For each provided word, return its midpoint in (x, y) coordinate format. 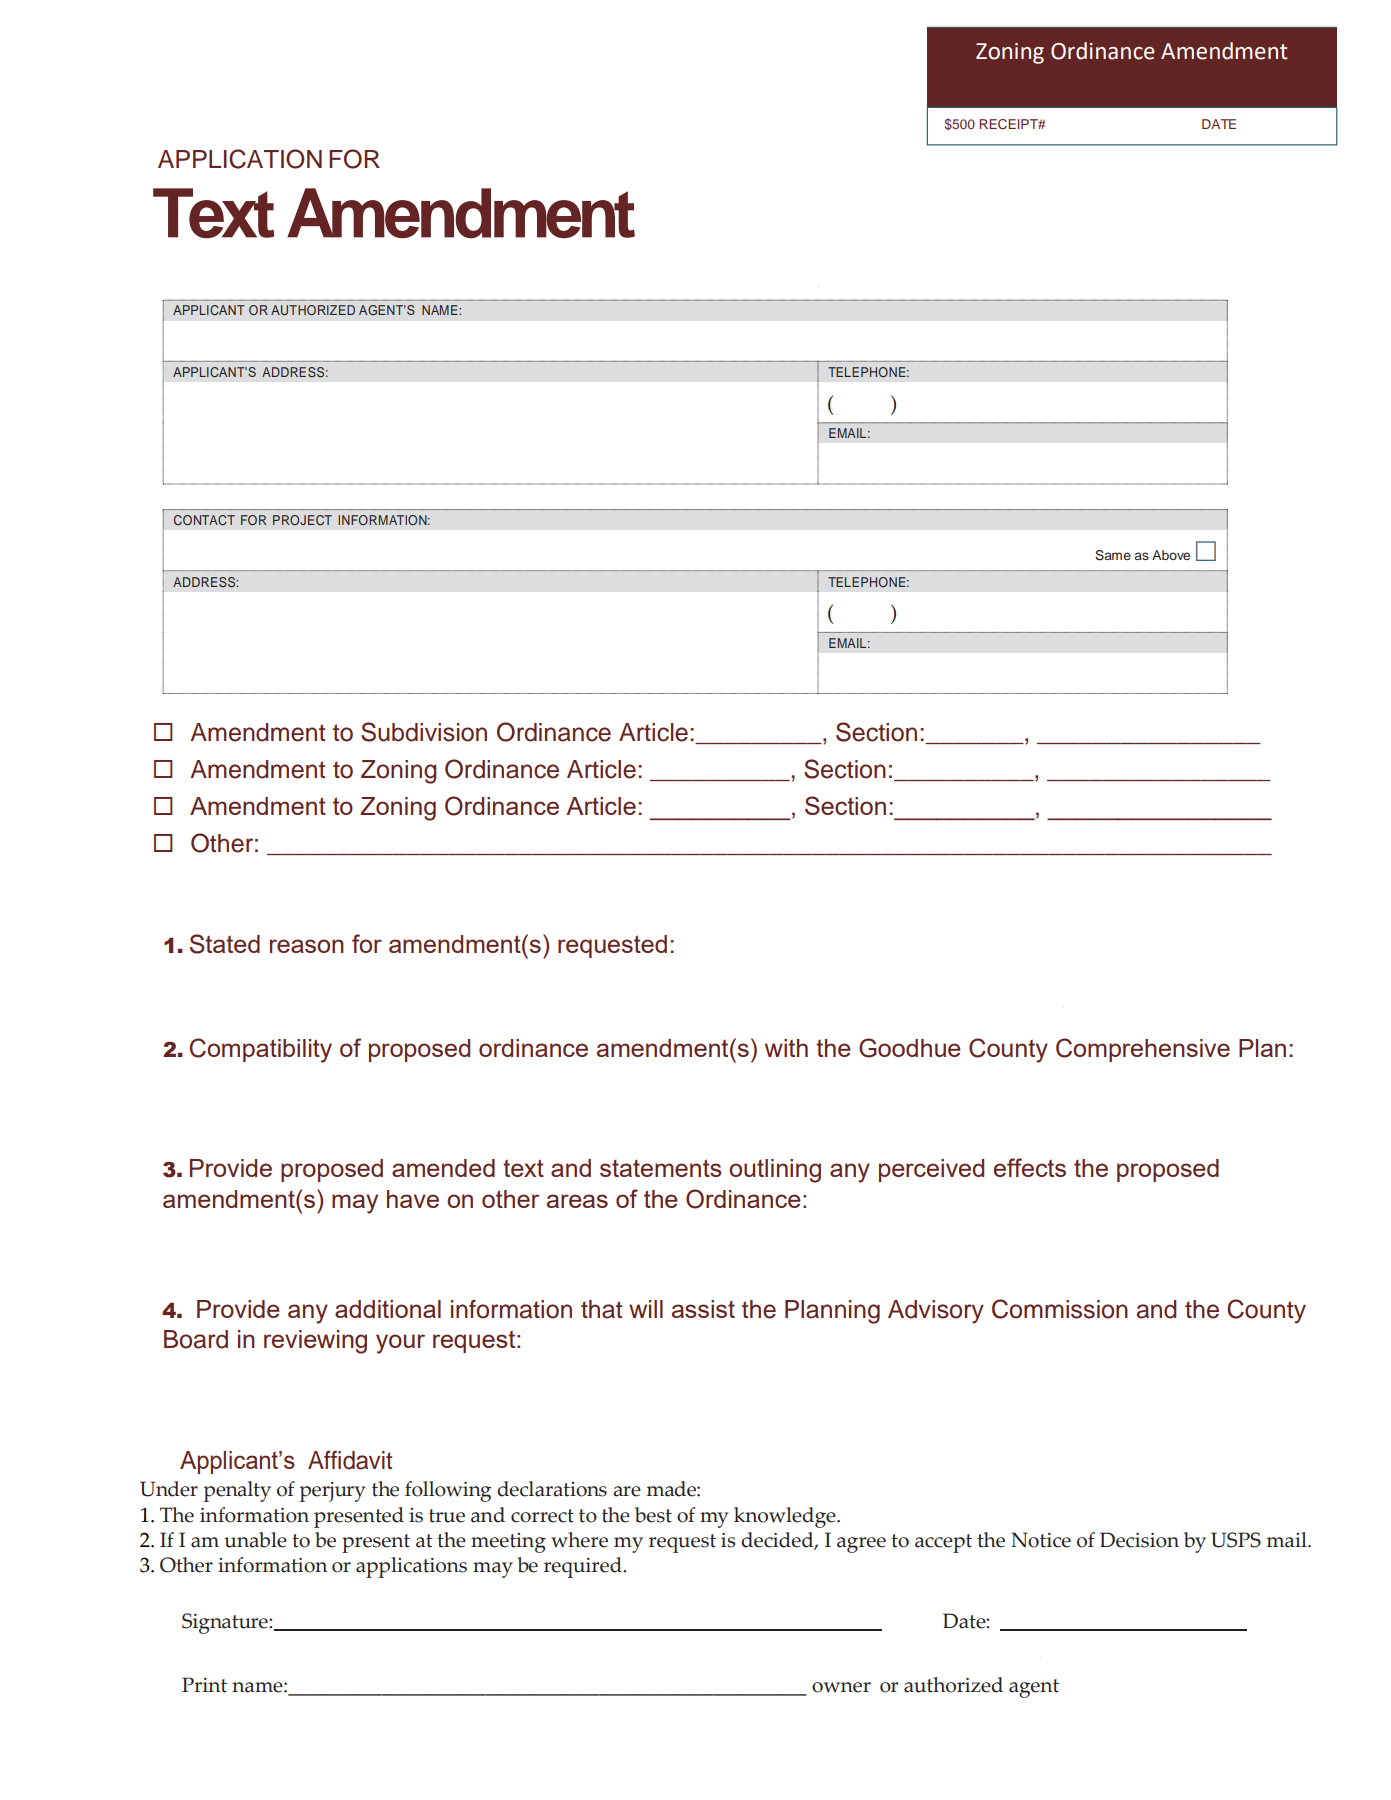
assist (703, 1309)
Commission (1060, 1309)
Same (1113, 555)
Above (1171, 555)
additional (388, 1309)
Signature (226, 1623)
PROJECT (302, 520)
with (786, 1048)
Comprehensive (1143, 1050)
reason (307, 946)
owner (841, 1687)
